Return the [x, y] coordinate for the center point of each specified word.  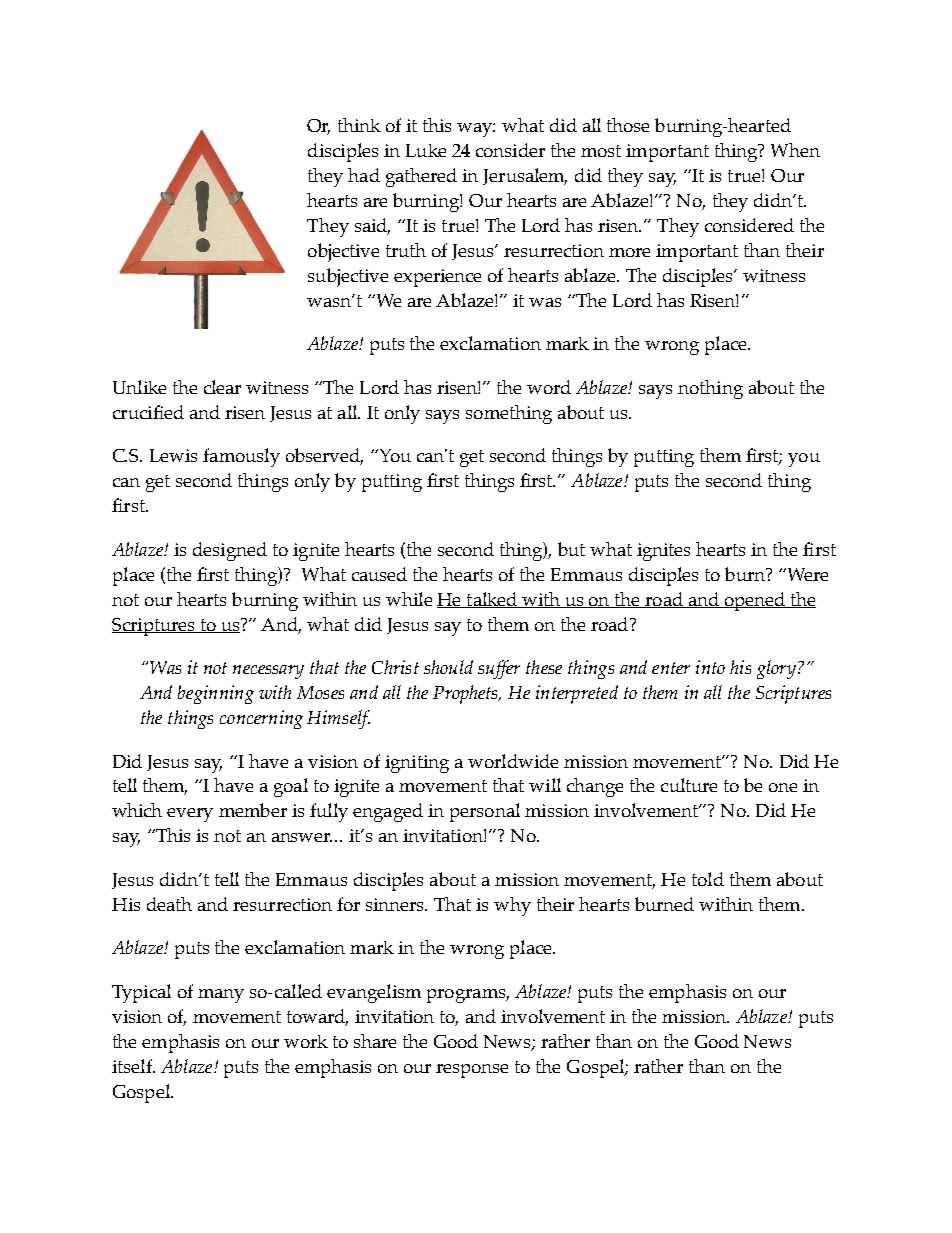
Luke [426, 150]
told [708, 879]
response [472, 1071]
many [221, 996]
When [795, 150]
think [359, 125]
